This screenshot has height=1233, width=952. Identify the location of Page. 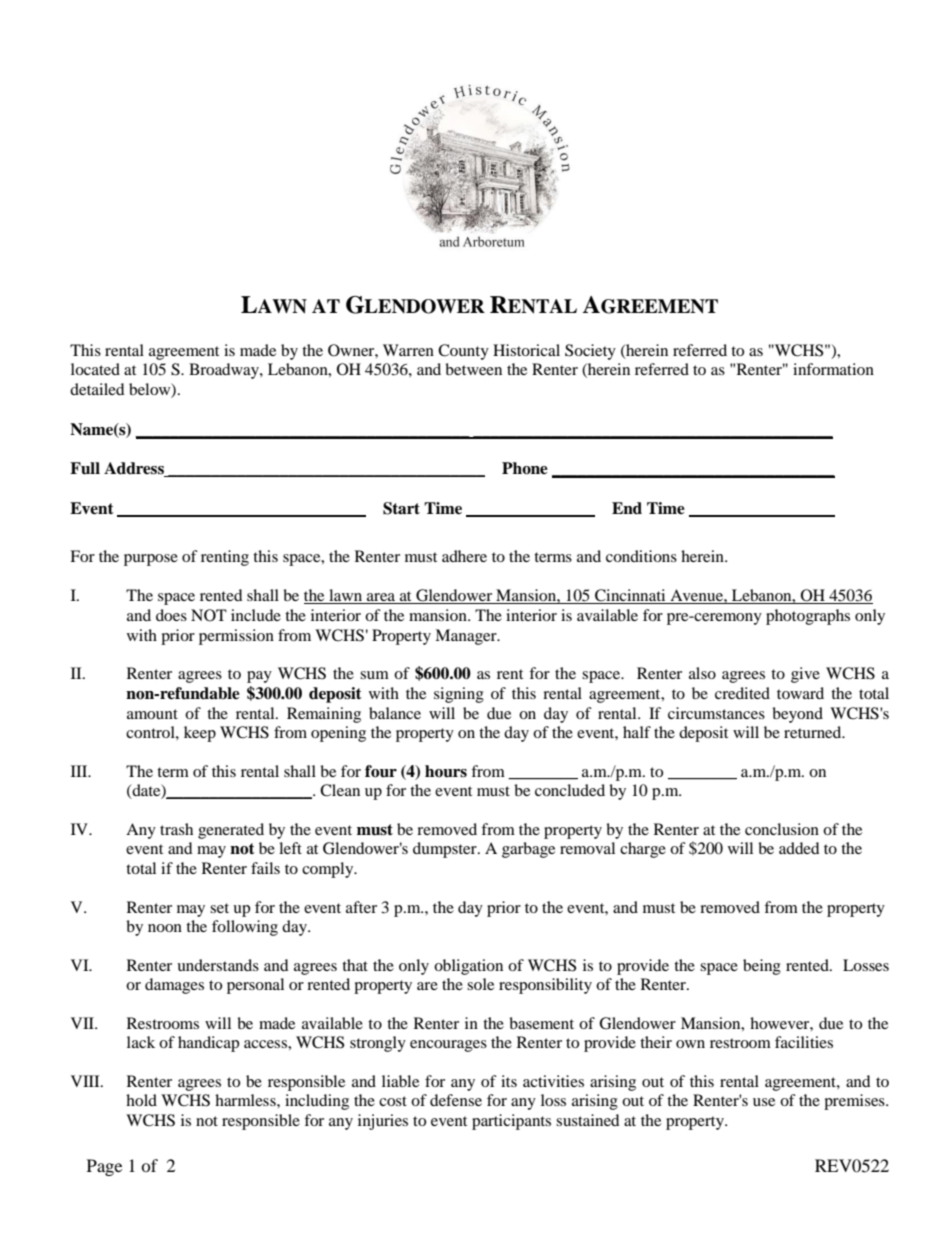
(104, 1167).
